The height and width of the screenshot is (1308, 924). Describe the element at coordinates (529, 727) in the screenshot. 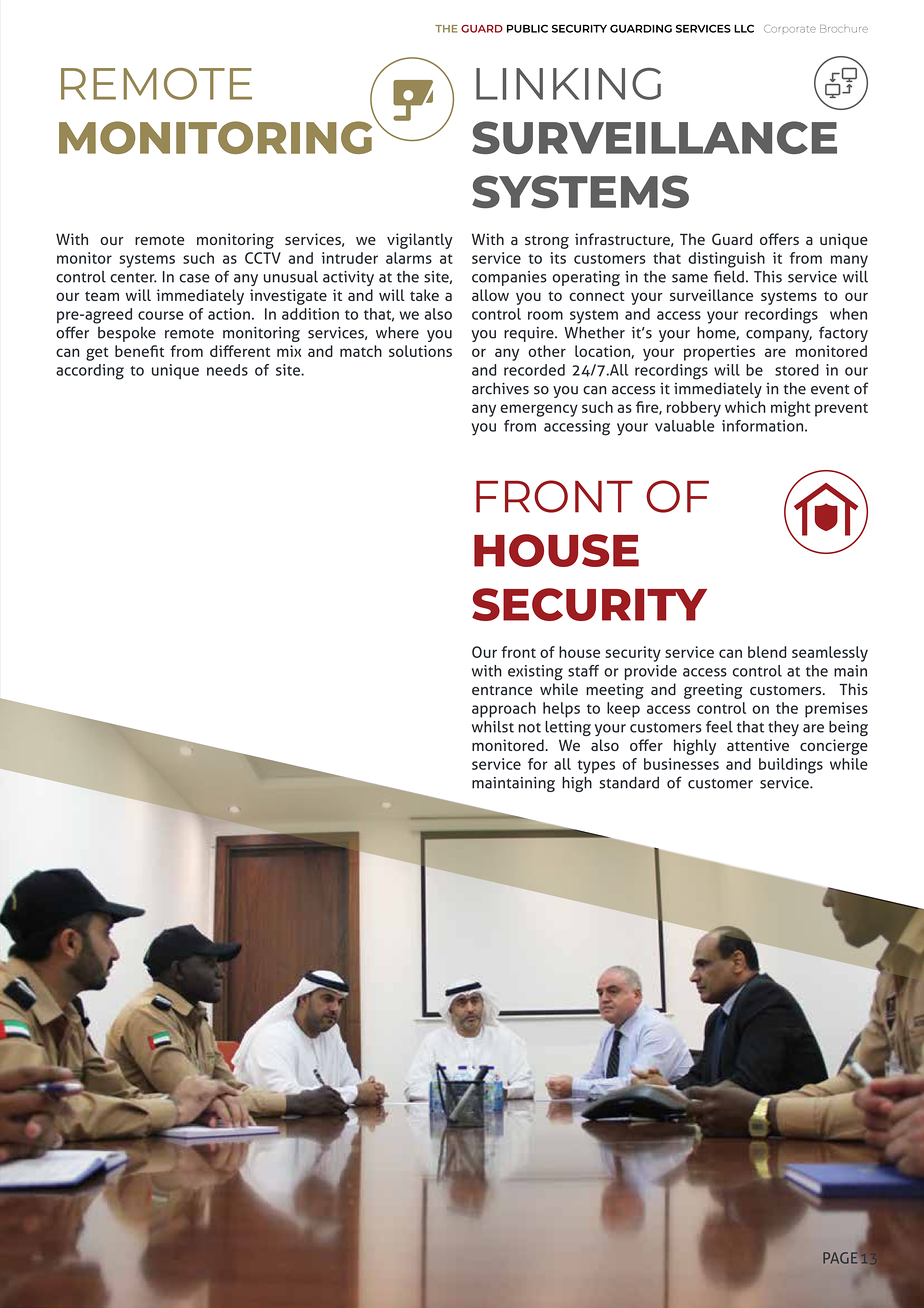

I see `not` at that location.
